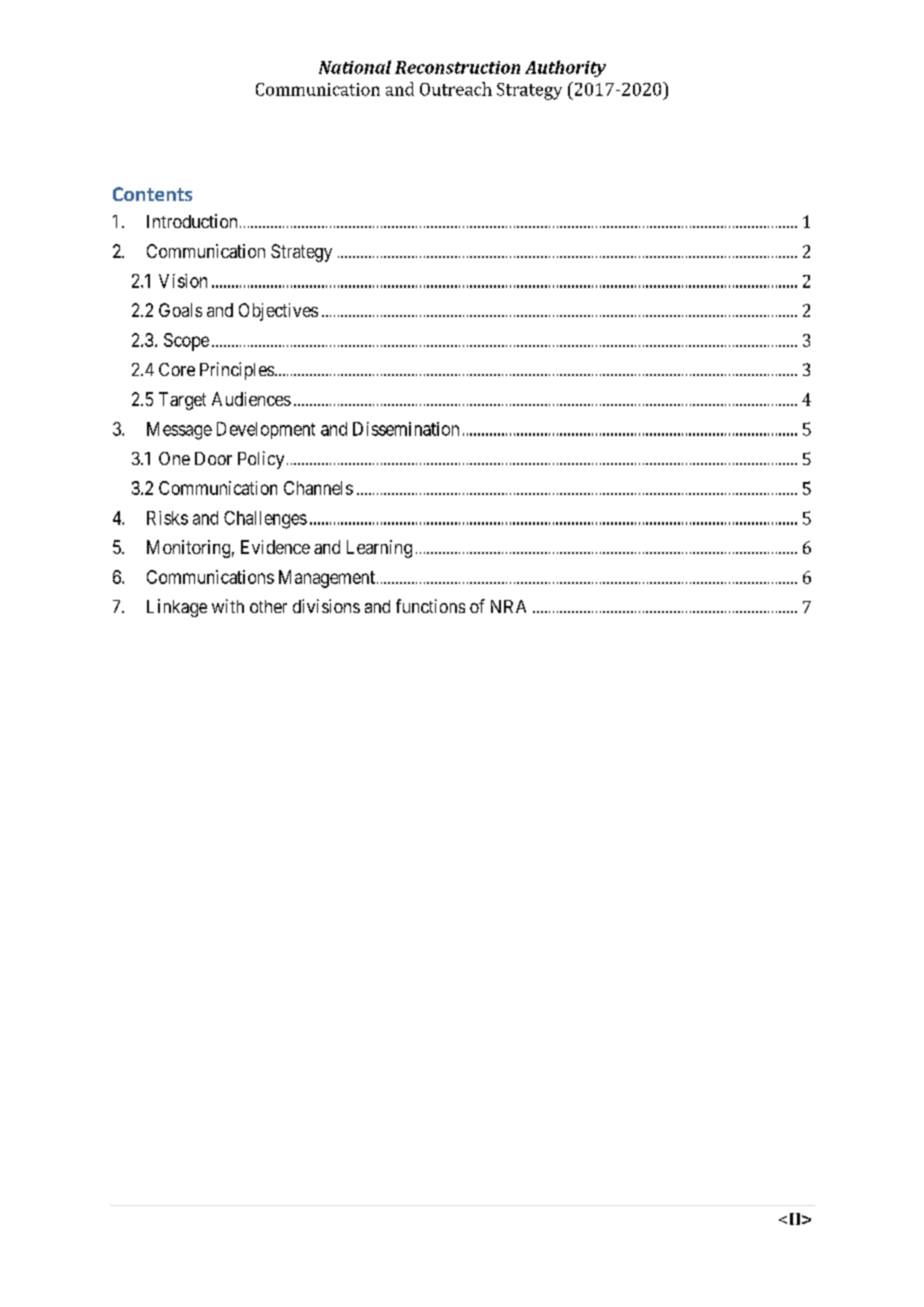 This image has width=924, height=1307. What do you see at coordinates (565, 68) in the image?
I see `Authority` at bounding box center [565, 68].
